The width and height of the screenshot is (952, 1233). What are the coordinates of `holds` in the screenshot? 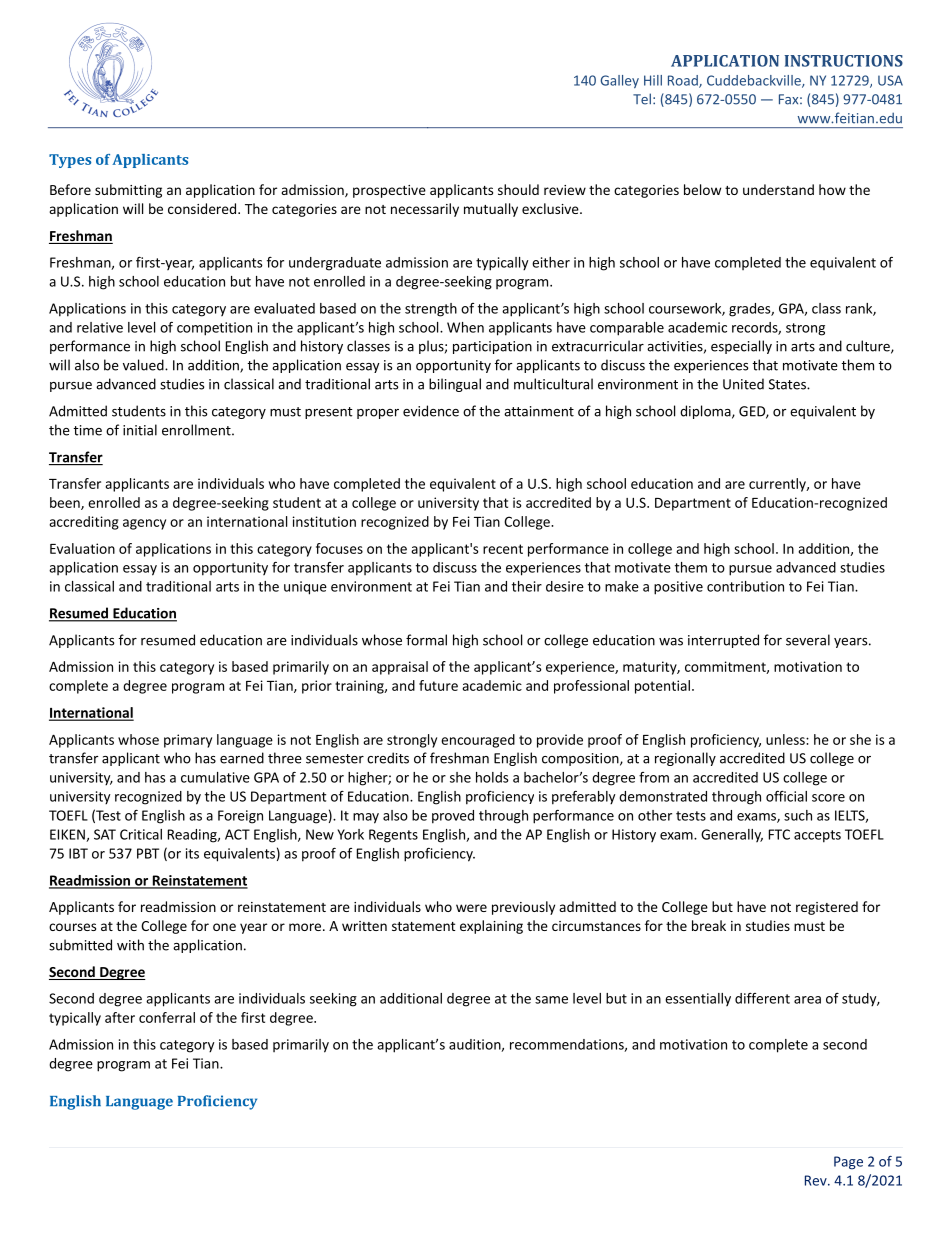 It's located at (492, 777).
